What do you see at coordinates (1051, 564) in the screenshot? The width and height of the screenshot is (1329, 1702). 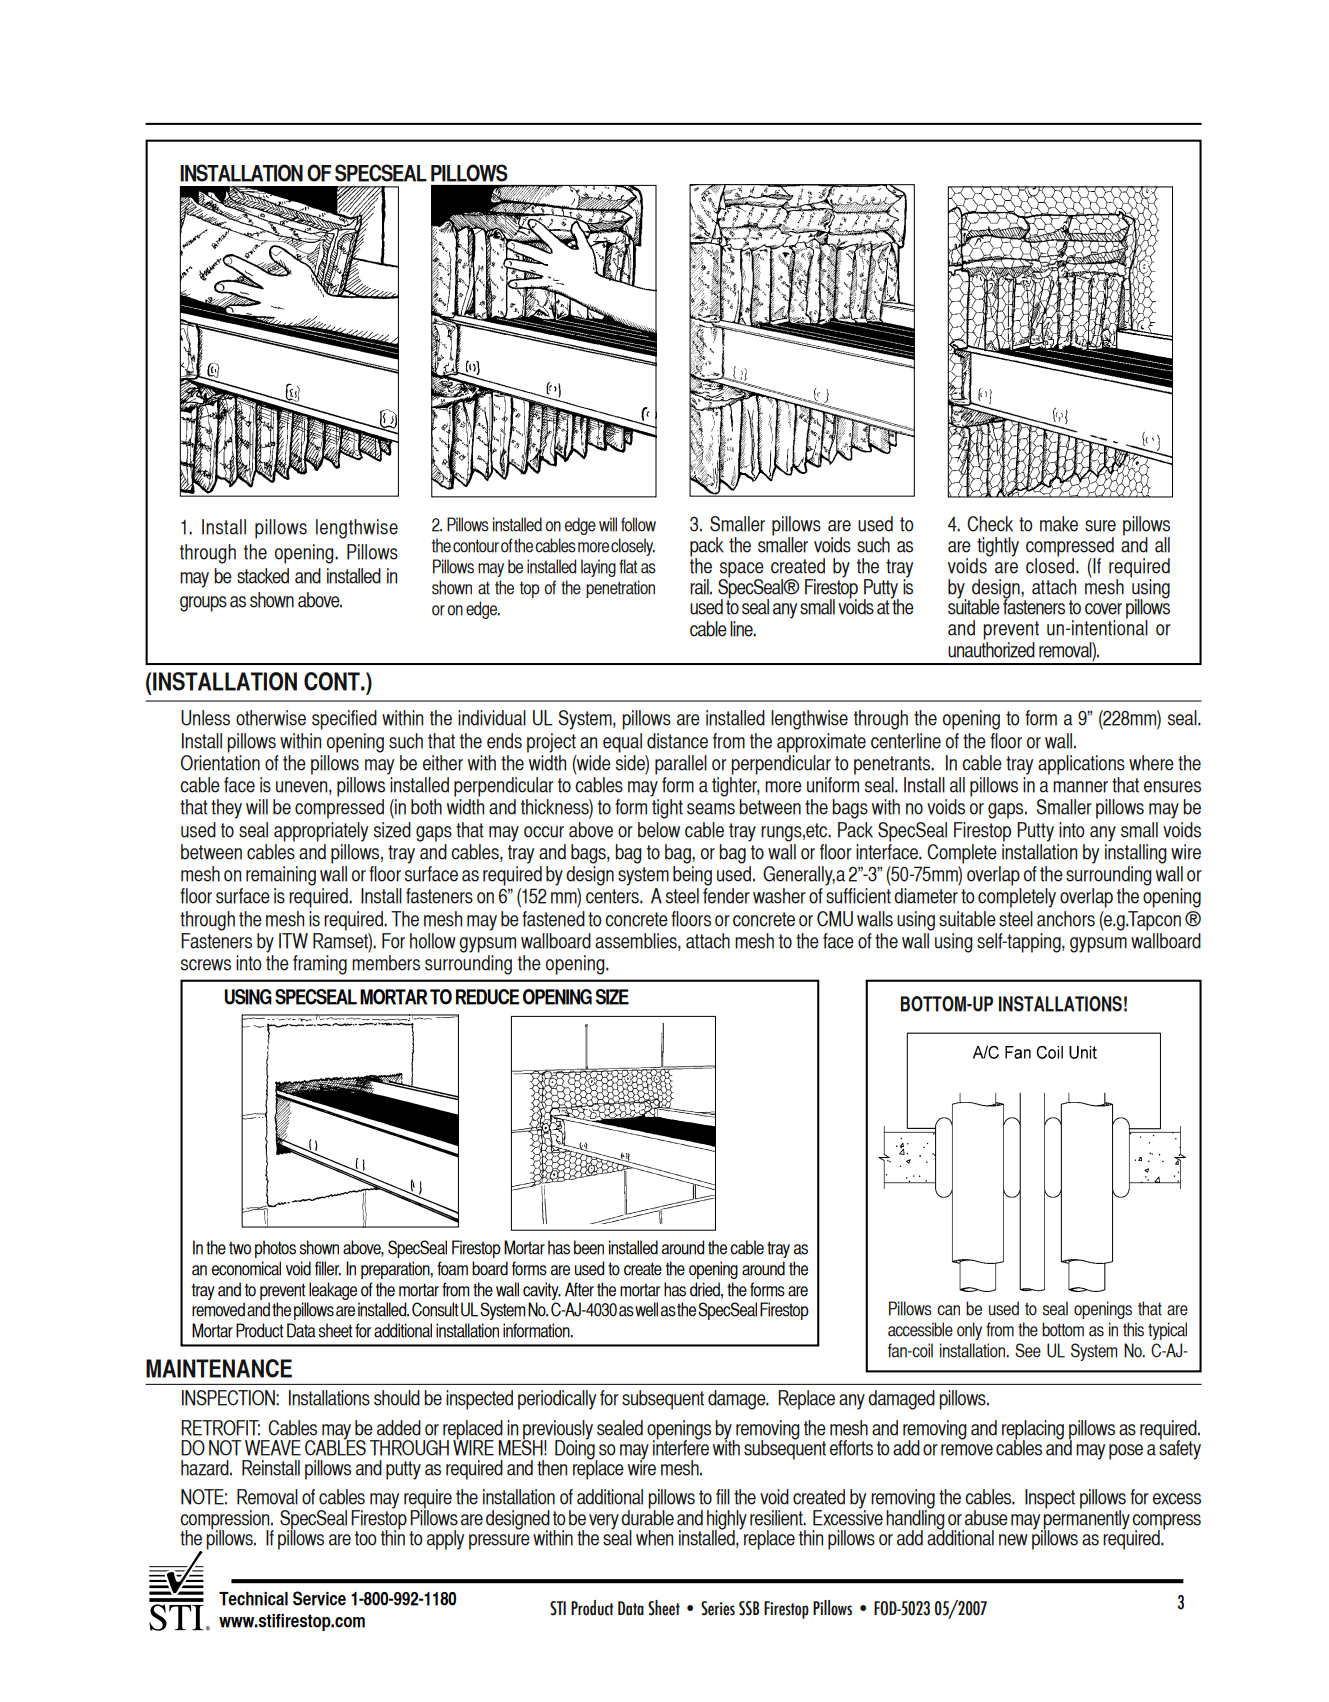 I see `closed` at bounding box center [1051, 564].
